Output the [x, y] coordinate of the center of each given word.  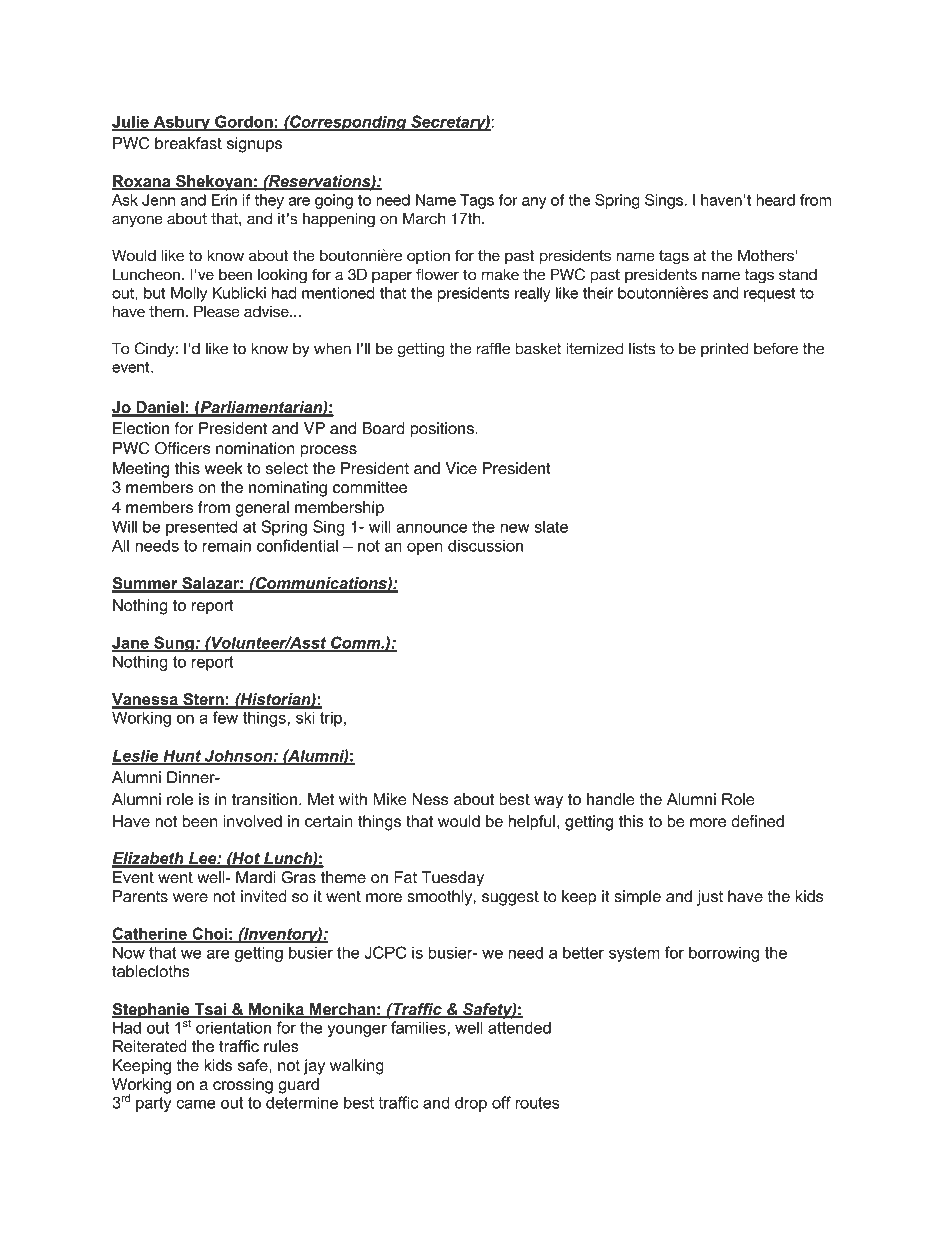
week [224, 468]
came [196, 1104]
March [424, 218]
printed [725, 349]
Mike [390, 799]
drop [471, 1104]
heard [776, 200]
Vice [461, 468]
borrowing [724, 954]
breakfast [188, 143]
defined [757, 821]
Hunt [182, 756]
